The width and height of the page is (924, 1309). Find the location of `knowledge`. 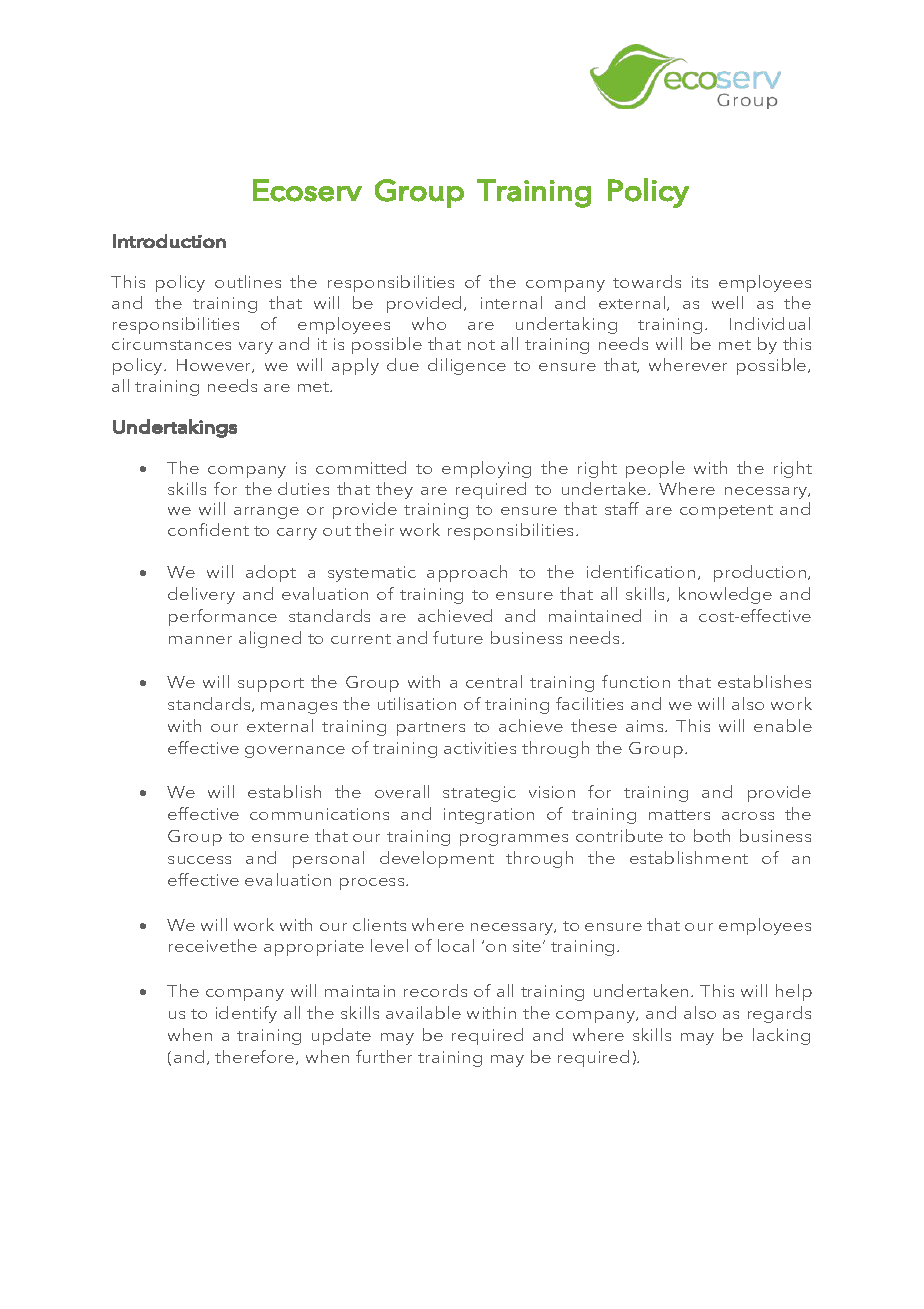

knowledge is located at coordinates (725, 595).
